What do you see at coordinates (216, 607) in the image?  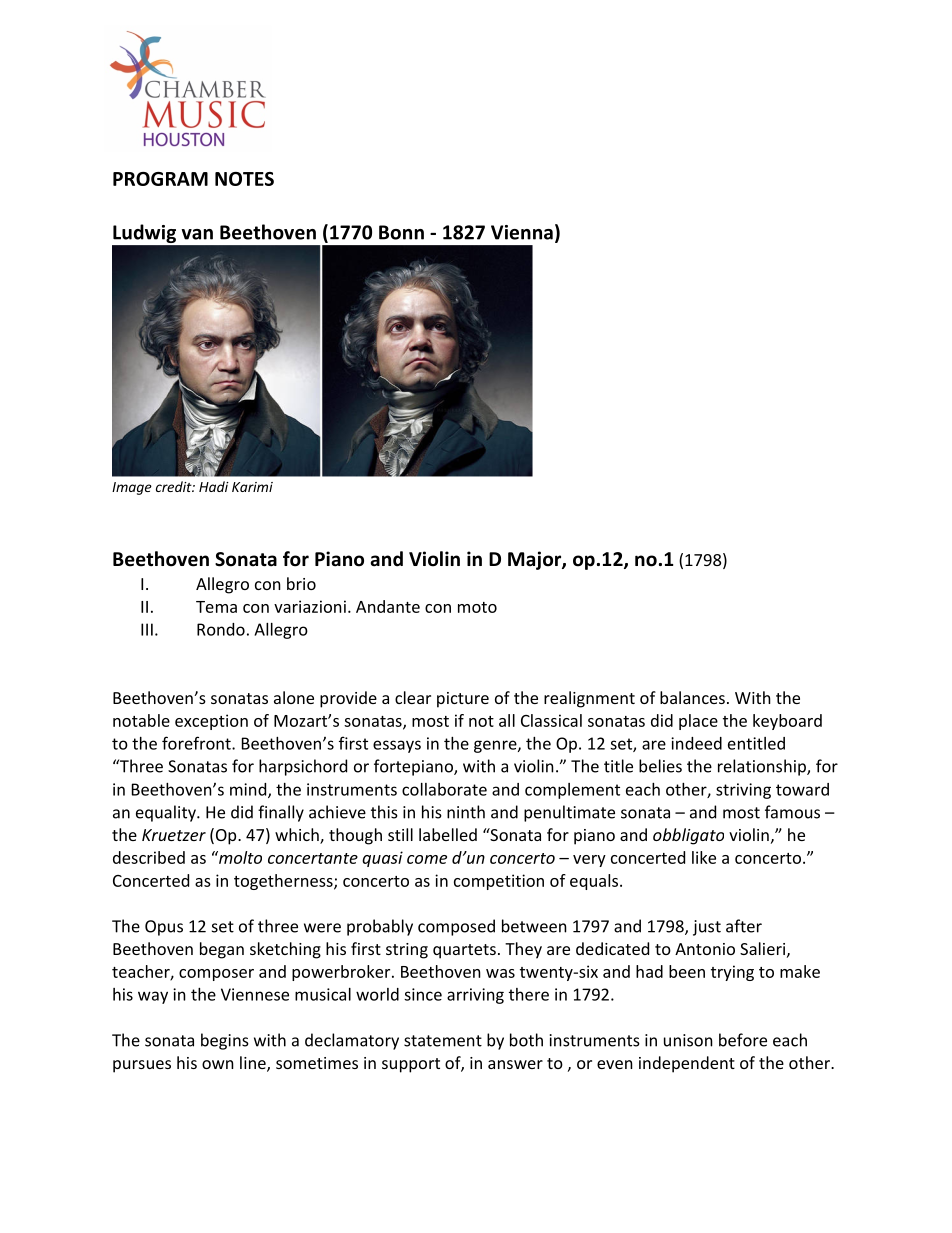 I see `Tema` at bounding box center [216, 607].
